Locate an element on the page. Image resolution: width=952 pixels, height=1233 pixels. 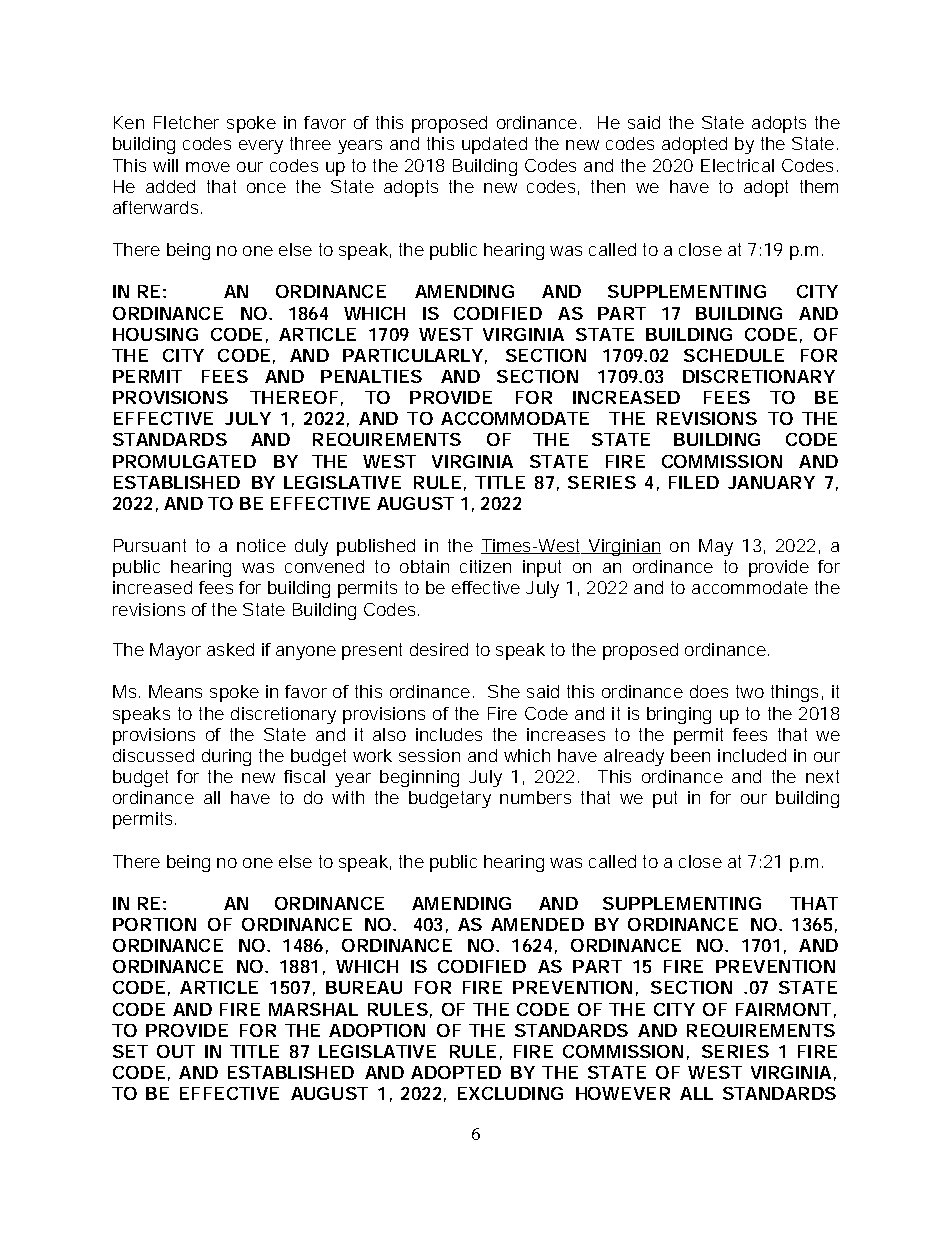
updated is located at coordinates (494, 145).
